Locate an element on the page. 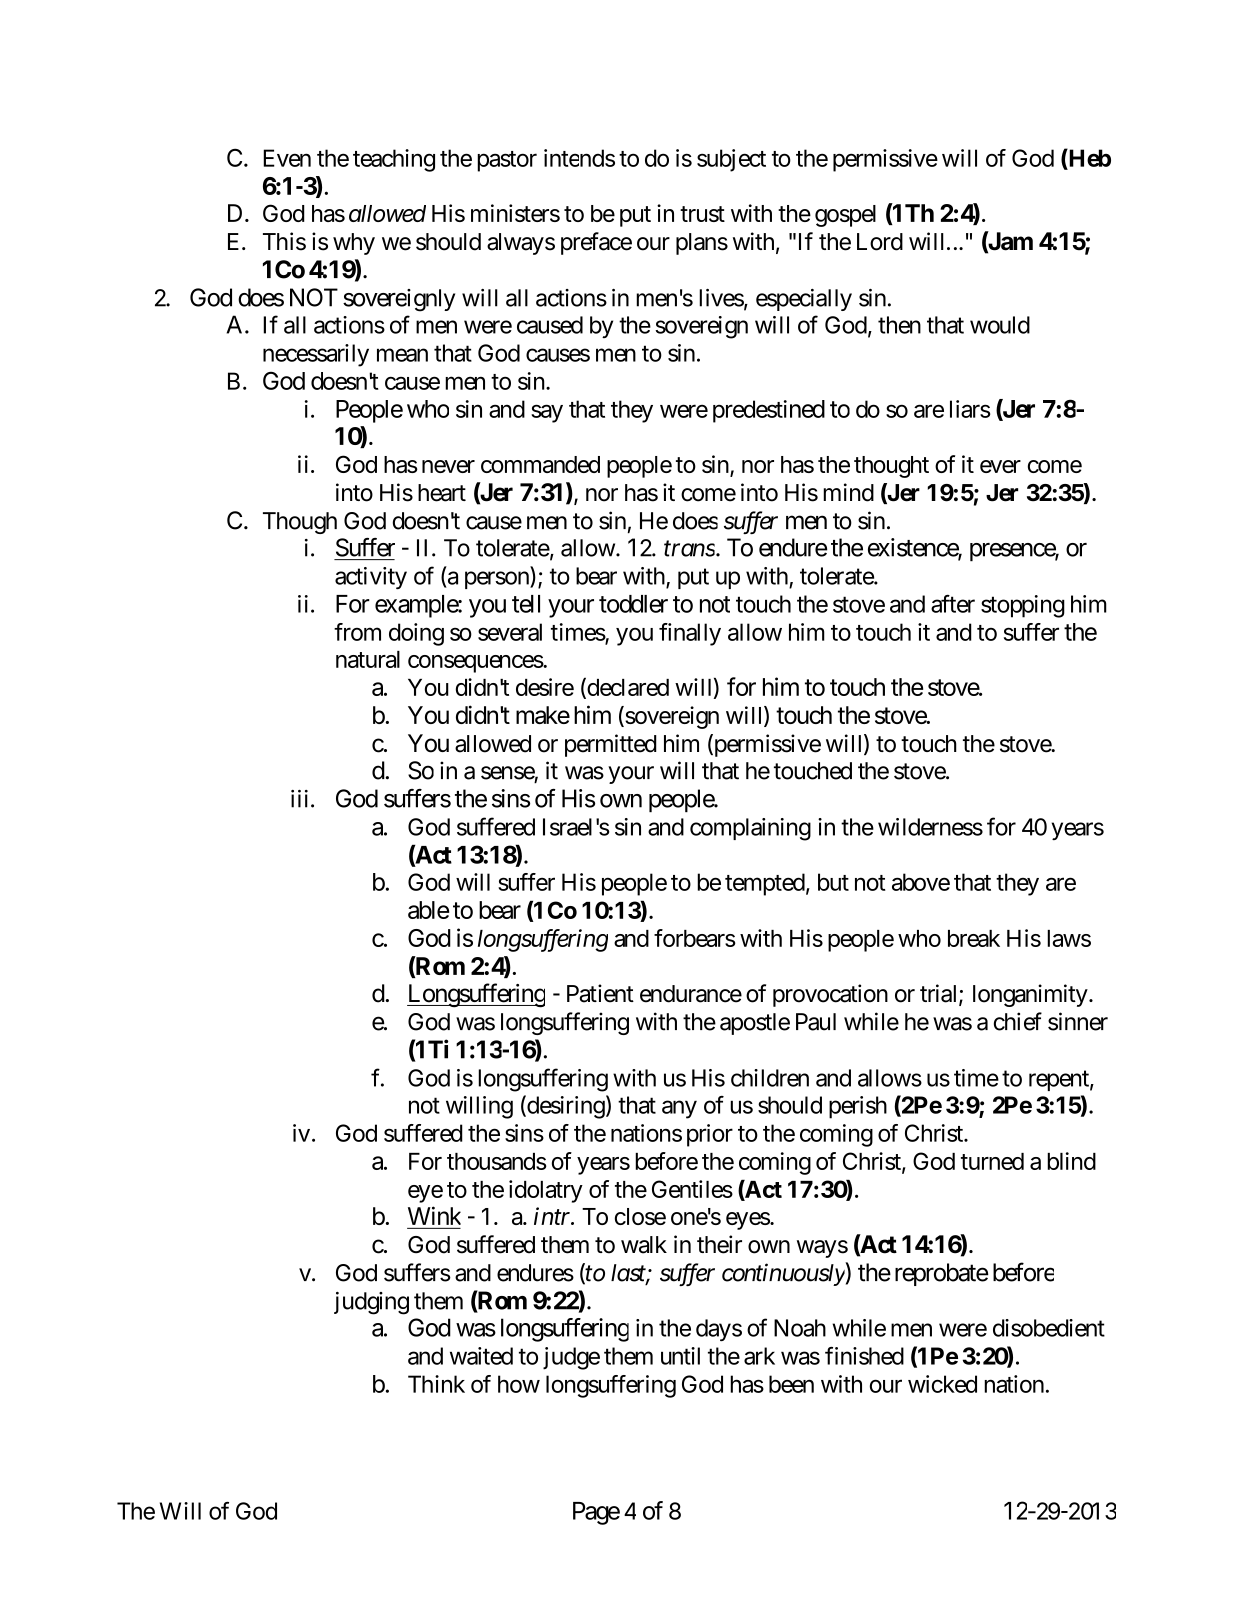 The height and width of the image is (1599, 1236). but is located at coordinates (833, 882).
